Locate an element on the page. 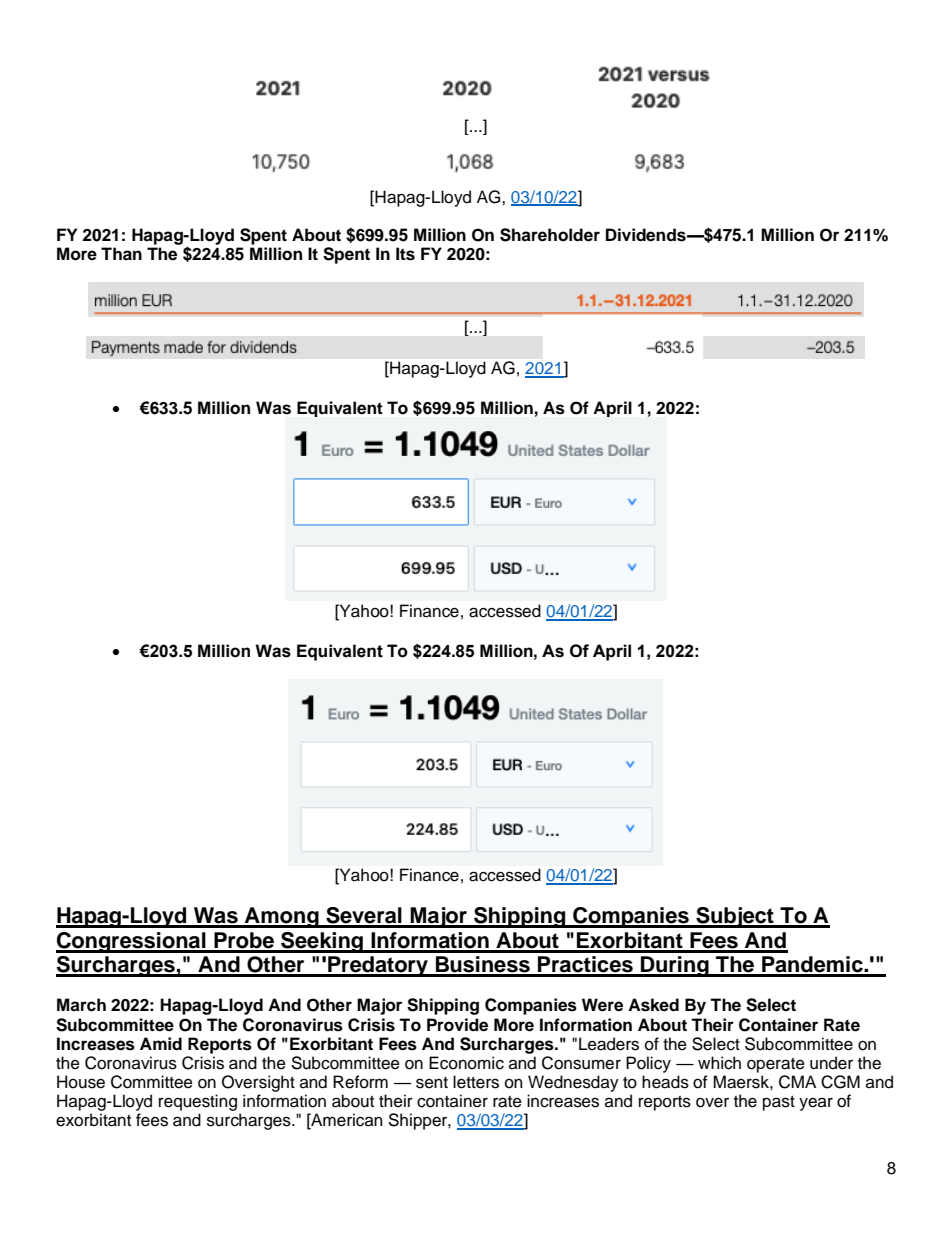 The width and height of the image is (952, 1233). Among is located at coordinates (282, 917).
